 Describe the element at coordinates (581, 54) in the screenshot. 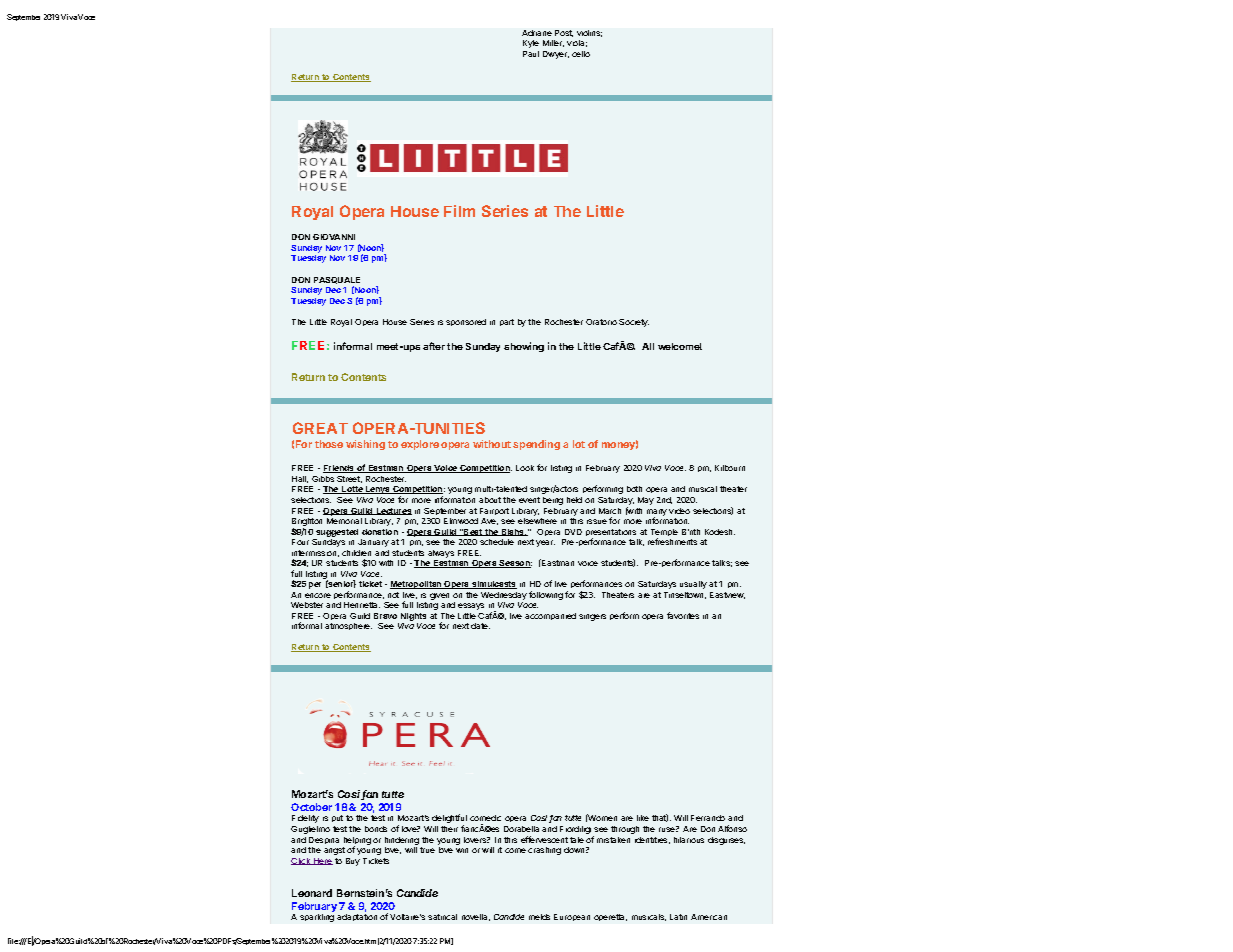

I see `cello` at that location.
